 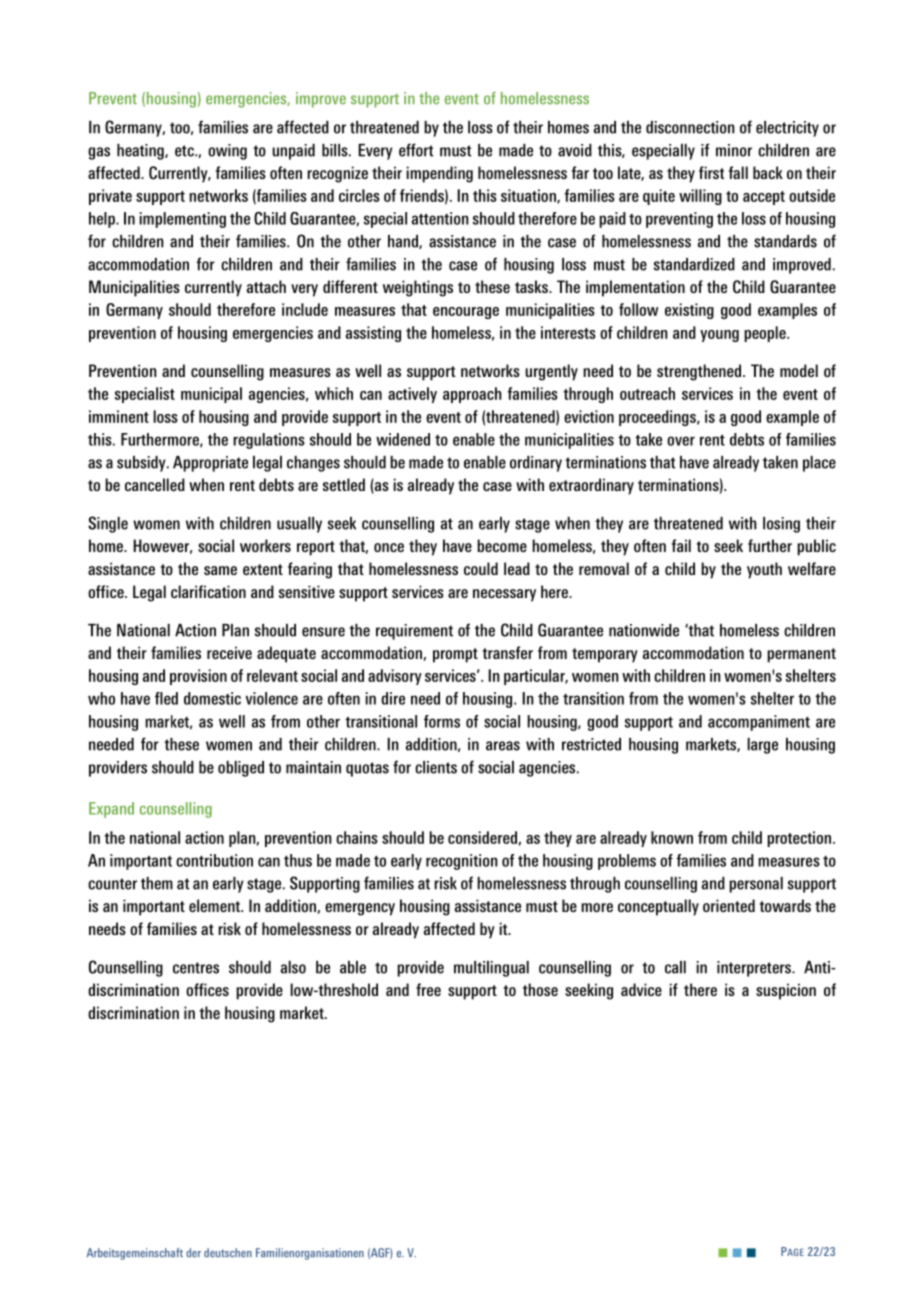 I want to click on Appropriate, so click(x=210, y=464).
